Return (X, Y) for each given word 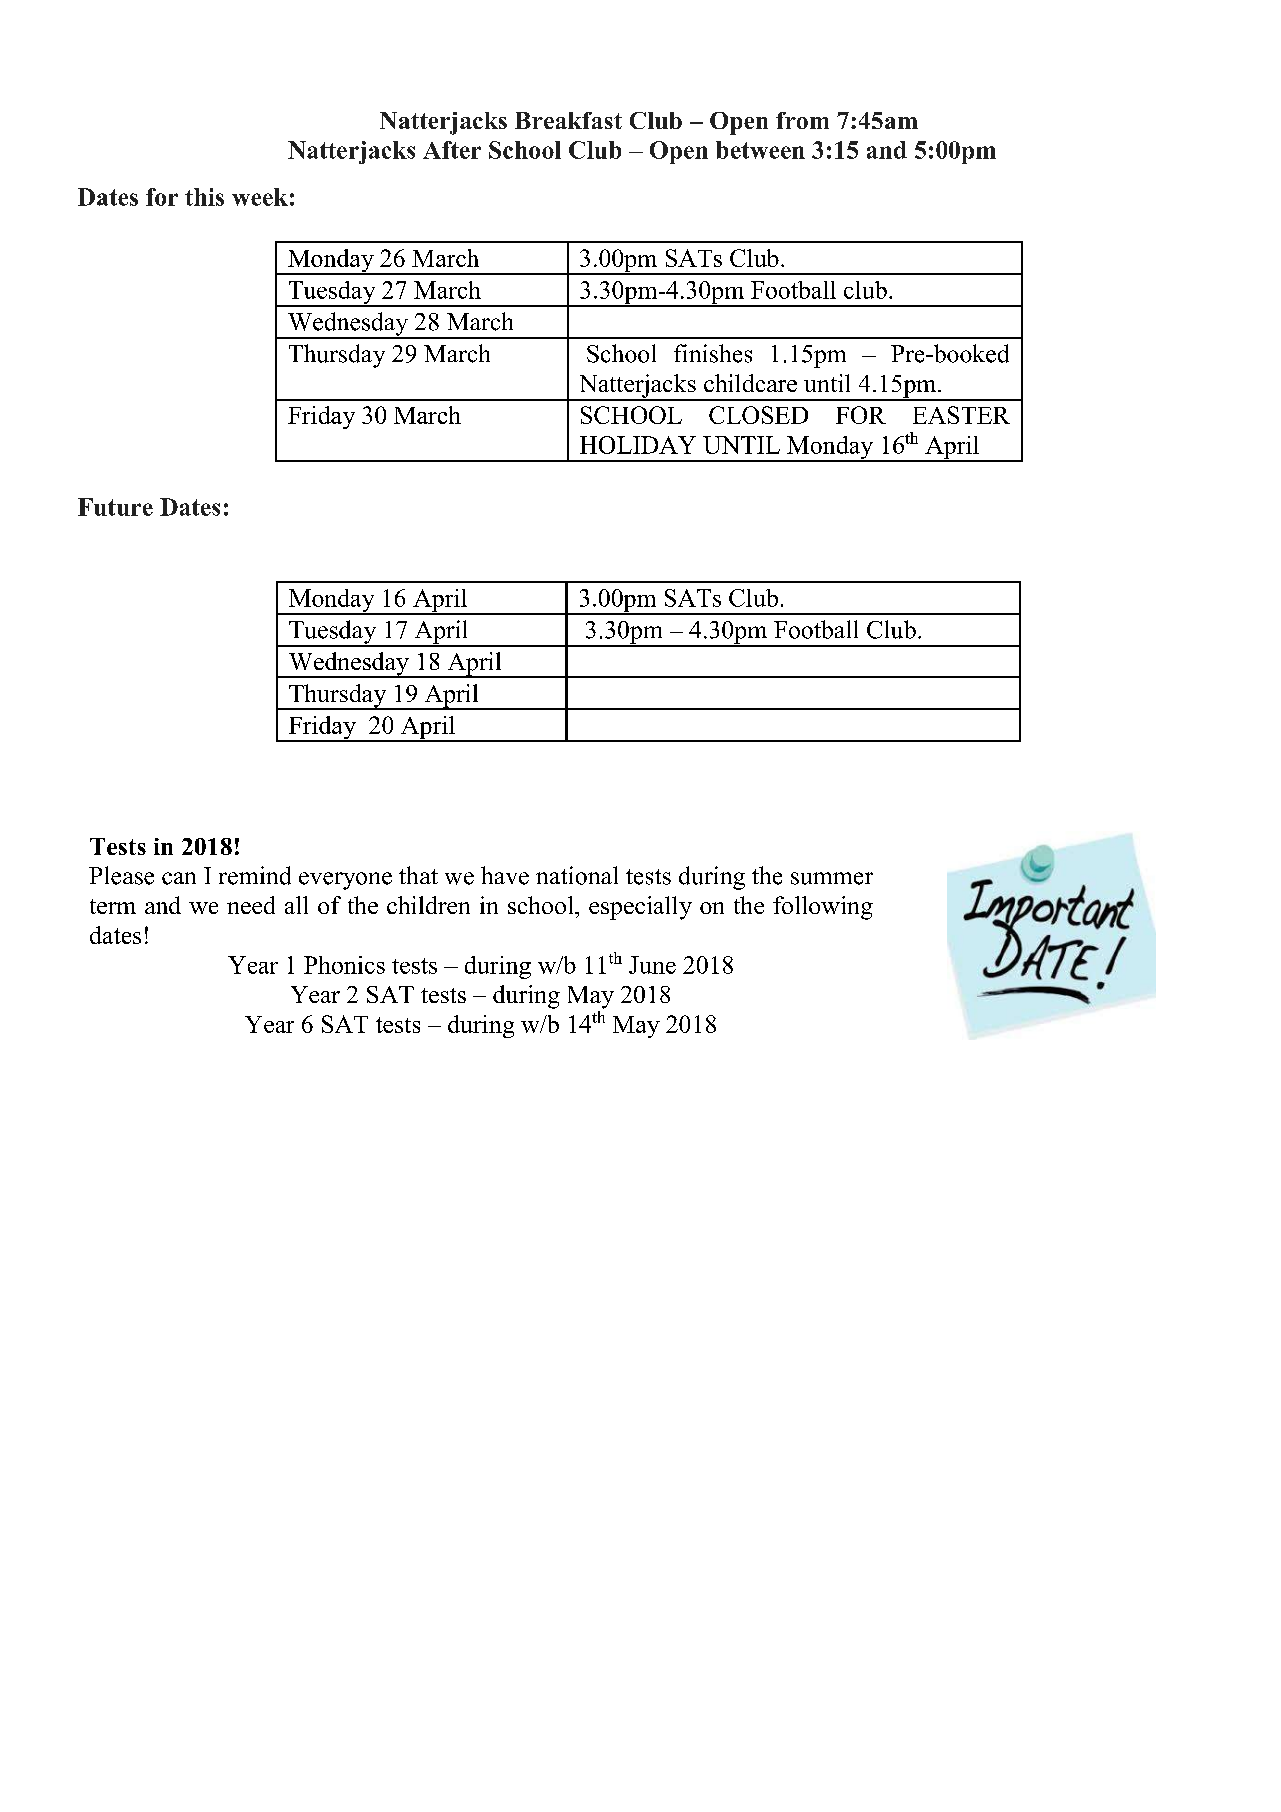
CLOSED (758, 415)
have (505, 875)
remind (255, 875)
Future (115, 507)
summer (832, 878)
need (251, 905)
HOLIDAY (638, 445)
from (802, 120)
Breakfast (568, 120)
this (204, 197)
